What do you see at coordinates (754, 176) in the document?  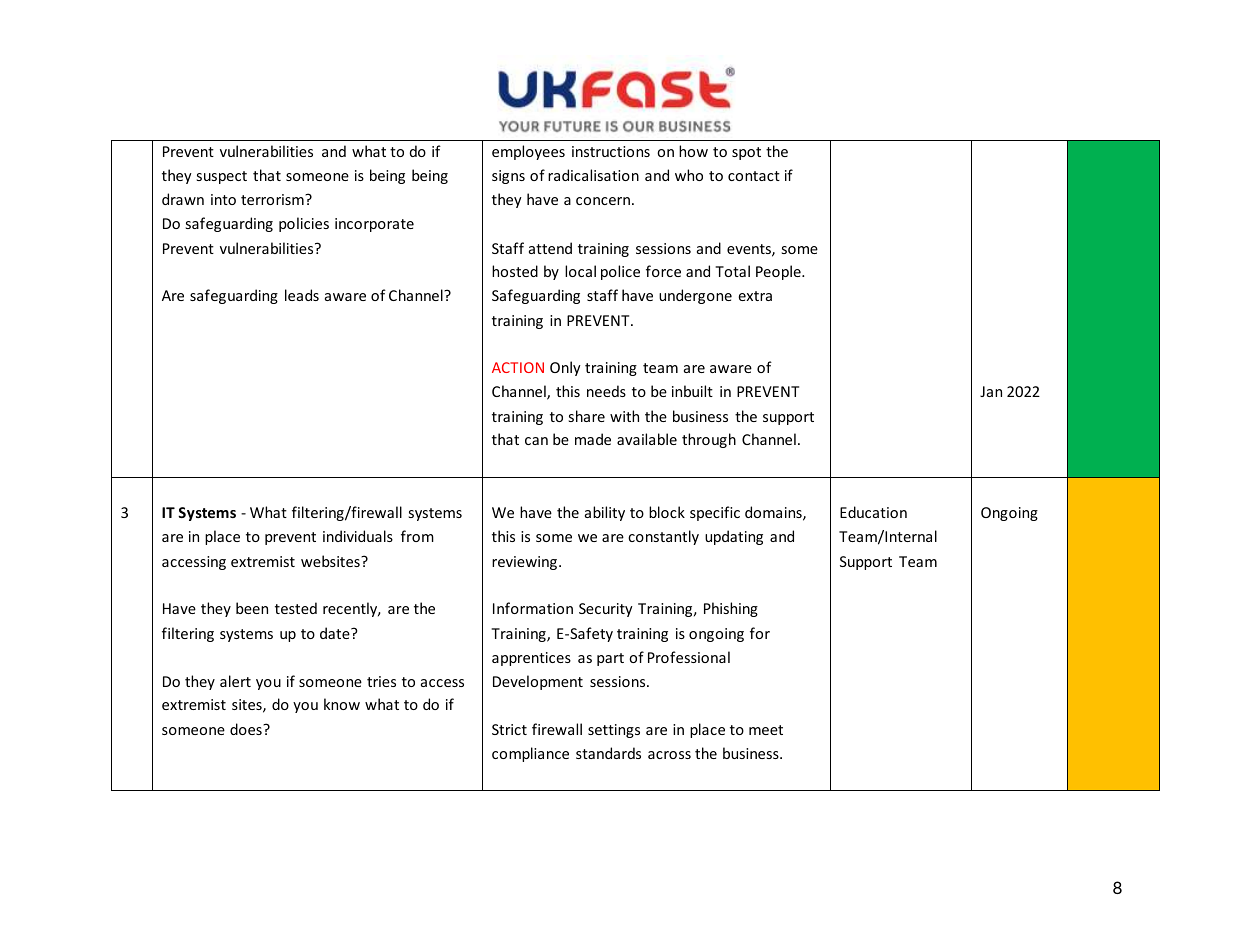 I see `contact` at bounding box center [754, 176].
